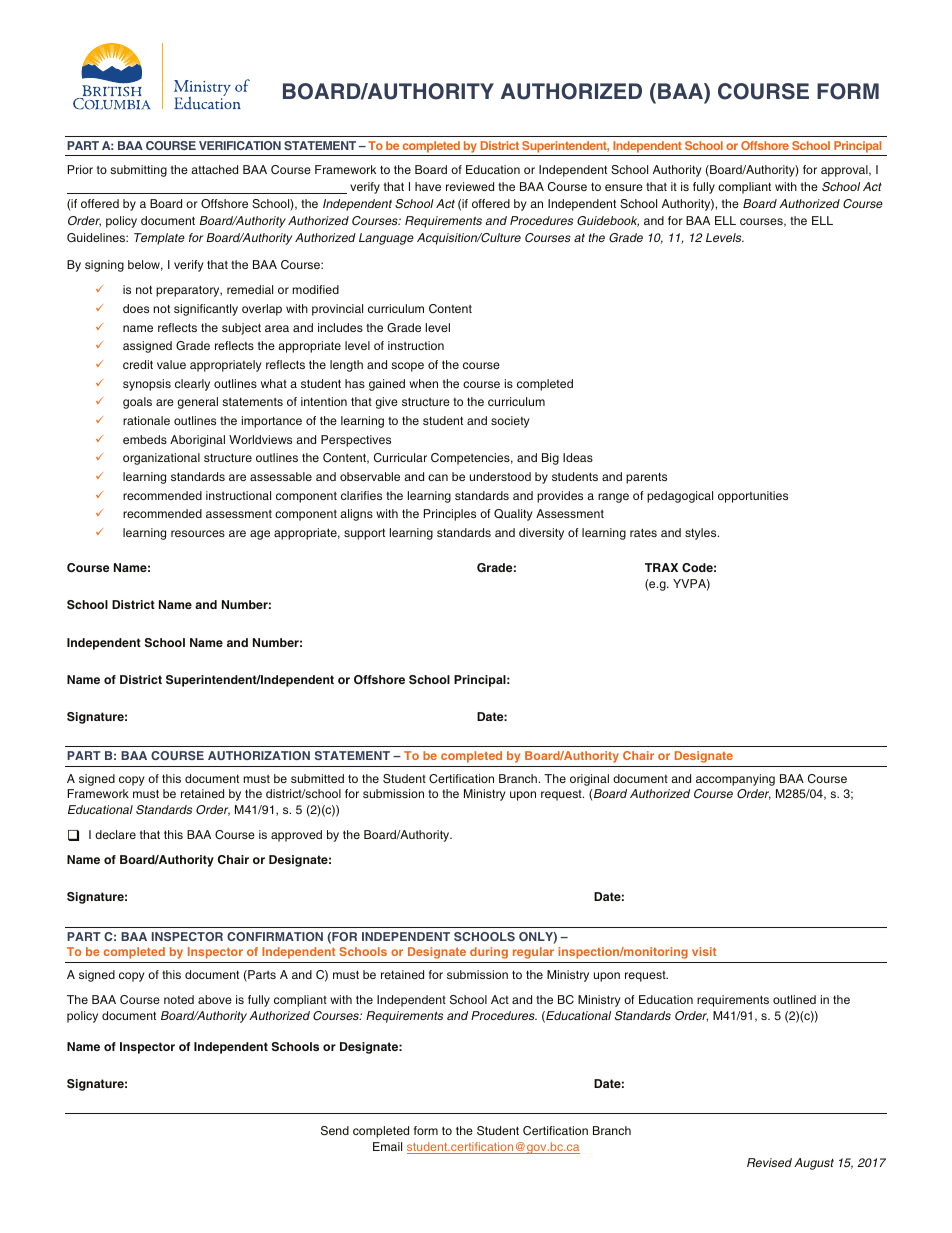 The height and width of the document is (1233, 952). I want to click on CONFIRMATION, so click(275, 936).
